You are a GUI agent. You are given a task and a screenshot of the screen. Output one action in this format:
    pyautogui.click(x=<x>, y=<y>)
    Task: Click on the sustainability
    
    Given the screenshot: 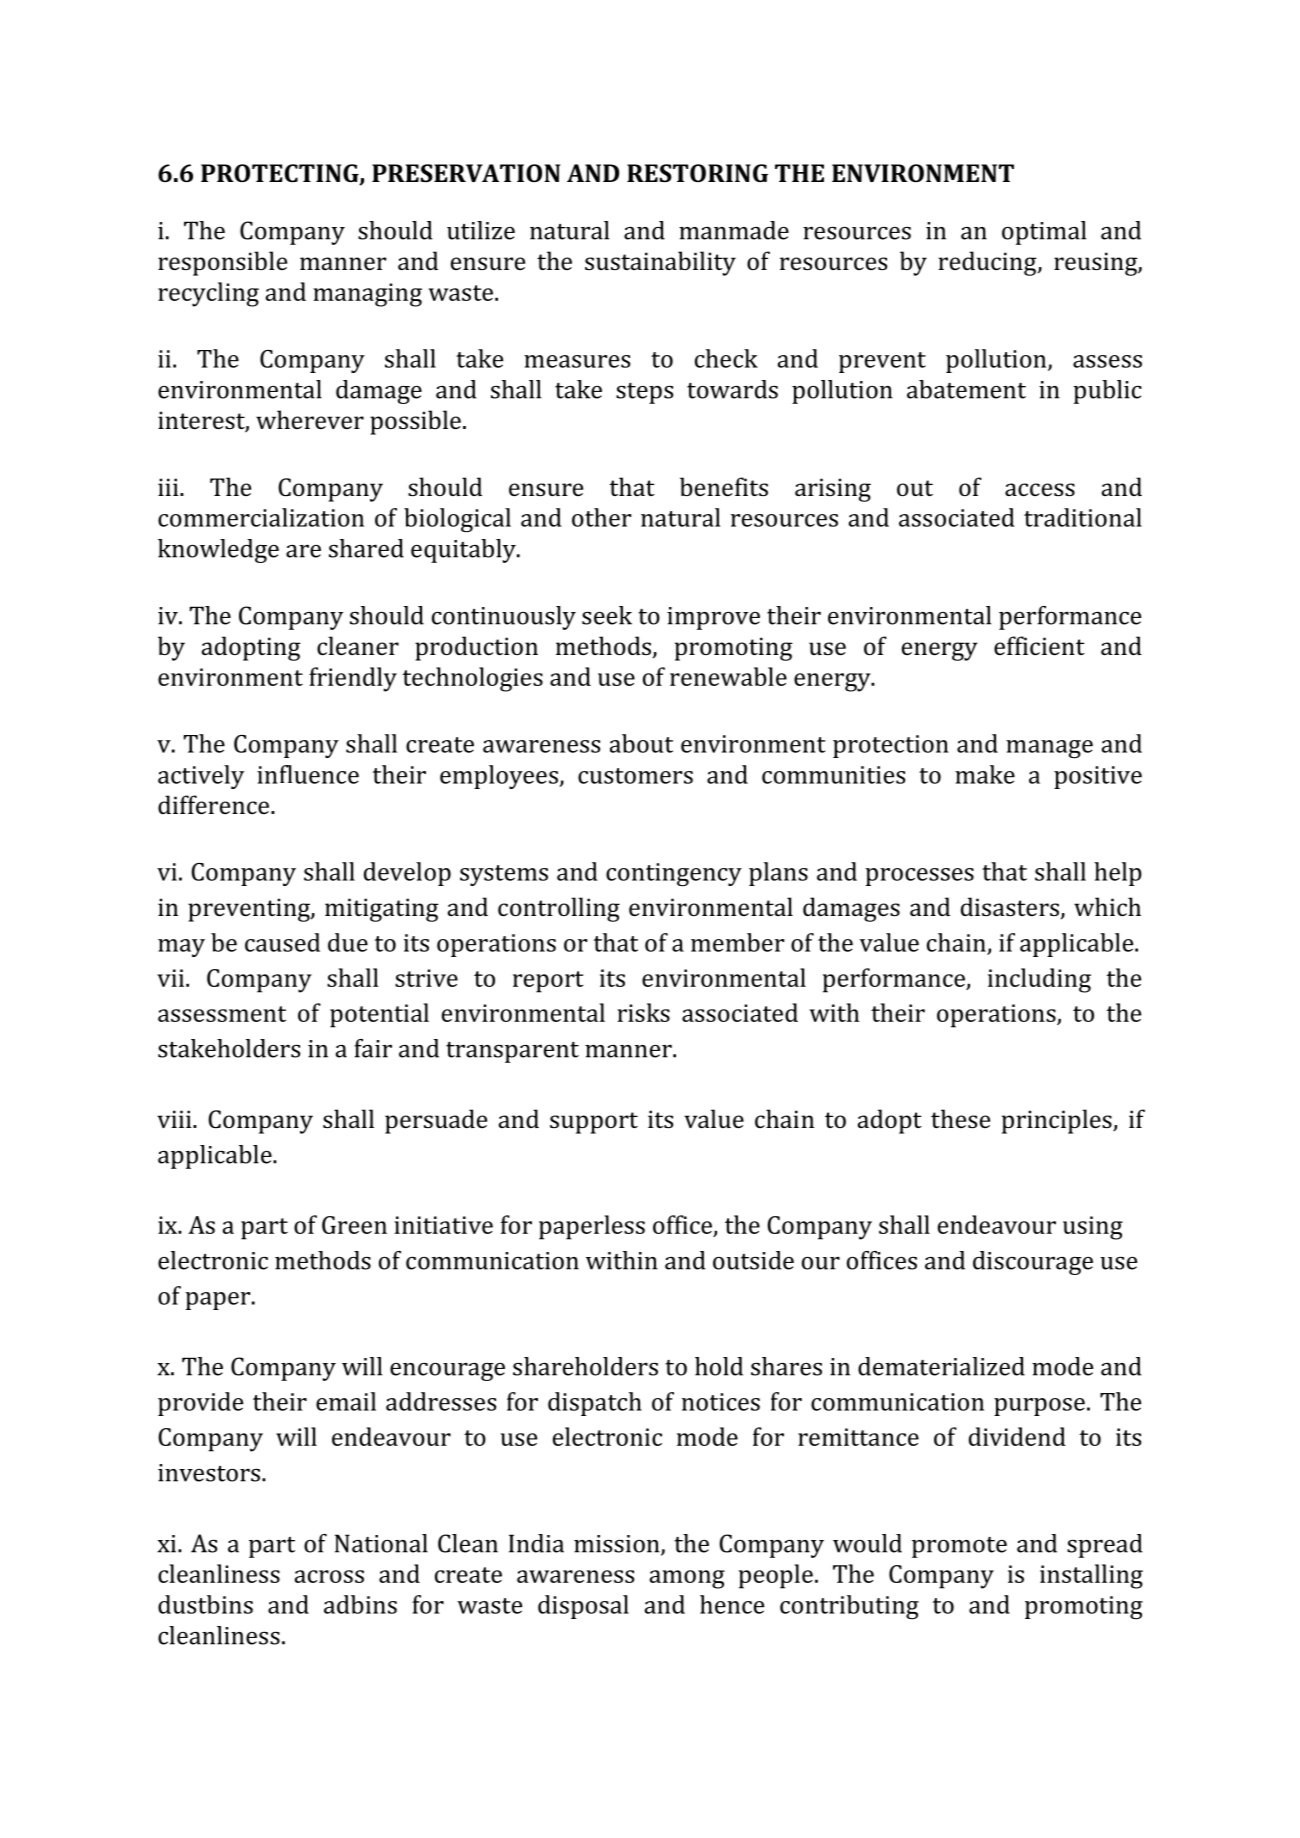 What is the action you would take?
    pyautogui.click(x=660, y=263)
